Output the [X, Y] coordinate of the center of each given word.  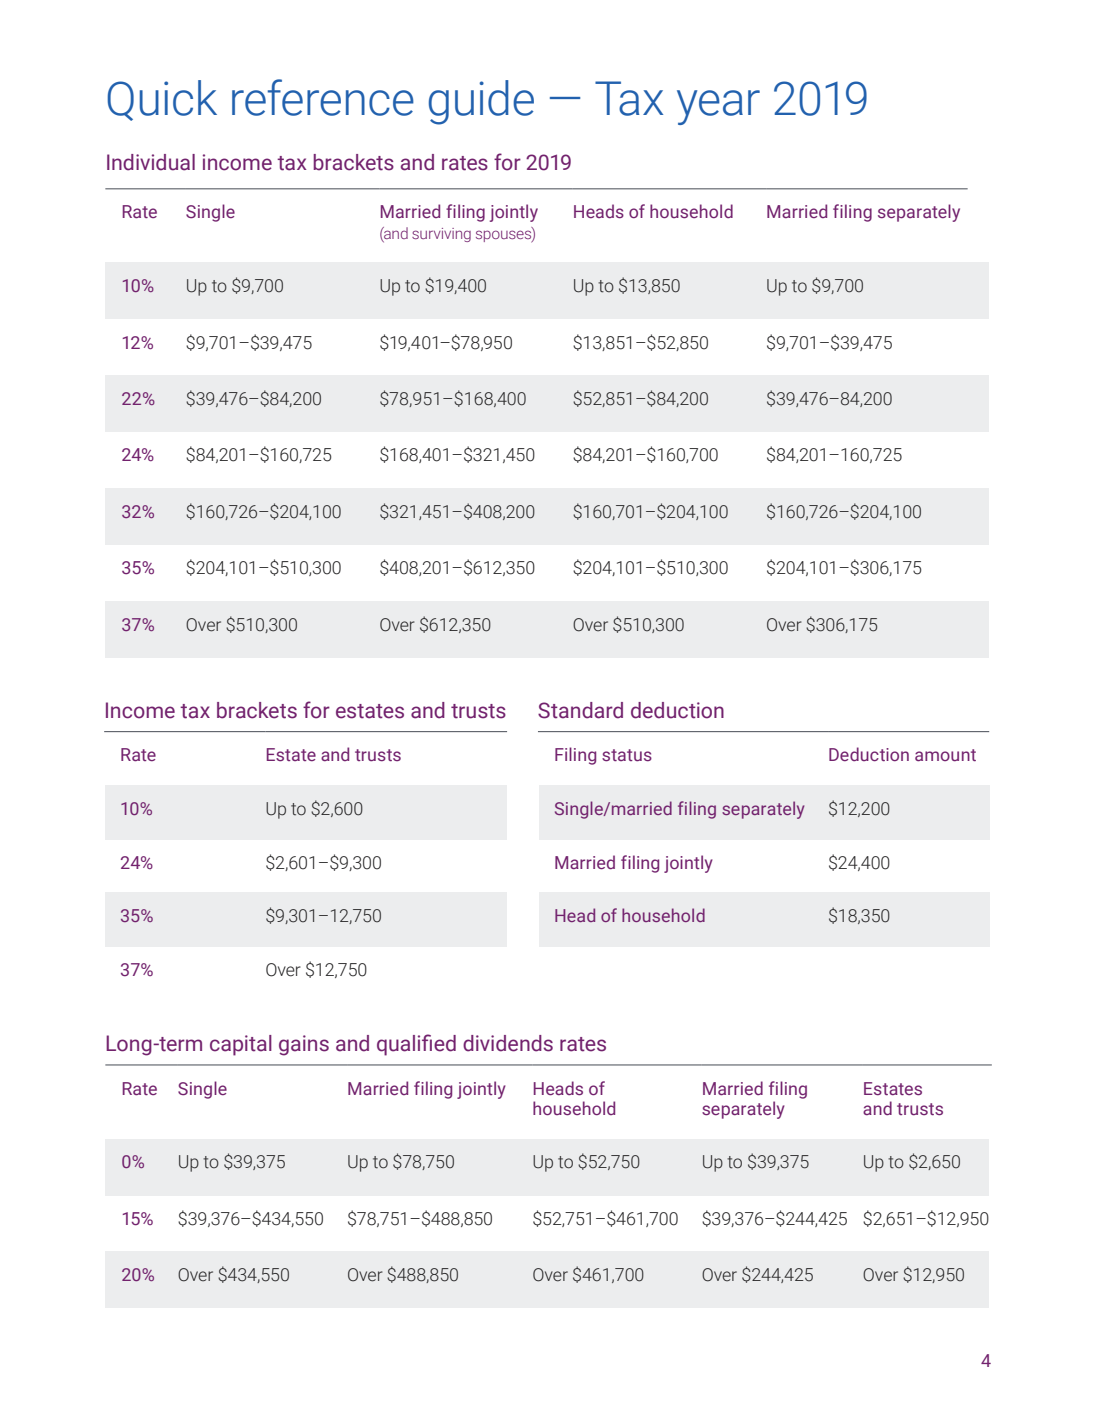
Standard [580, 710]
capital [241, 1045]
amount [945, 755]
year [718, 107]
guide [481, 102]
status [627, 755]
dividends [508, 1043]
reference [323, 97]
